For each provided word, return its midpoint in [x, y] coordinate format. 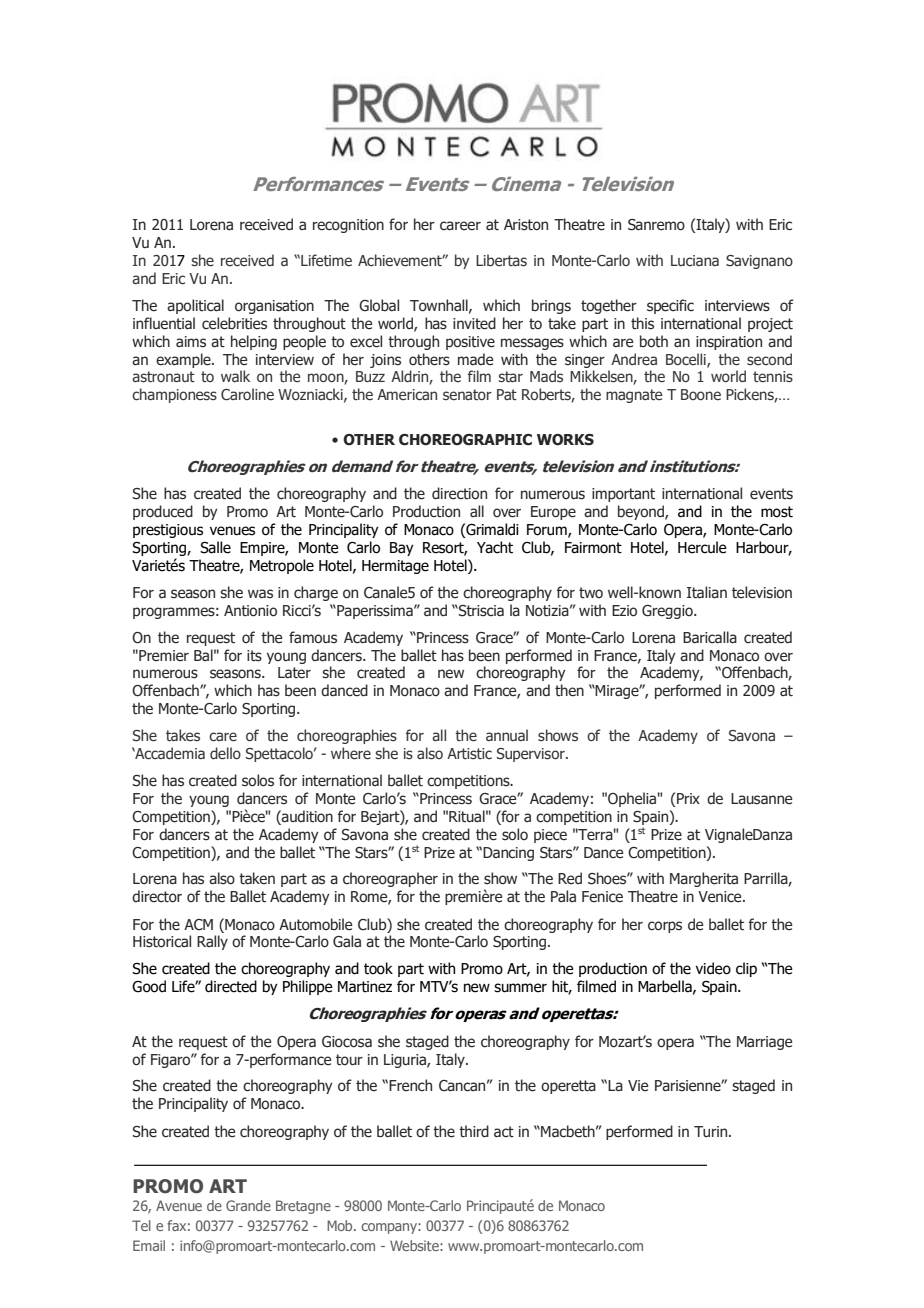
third [474, 1131]
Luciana [695, 260]
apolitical [195, 306]
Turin [712, 1131]
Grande [248, 1205]
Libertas [501, 260]
